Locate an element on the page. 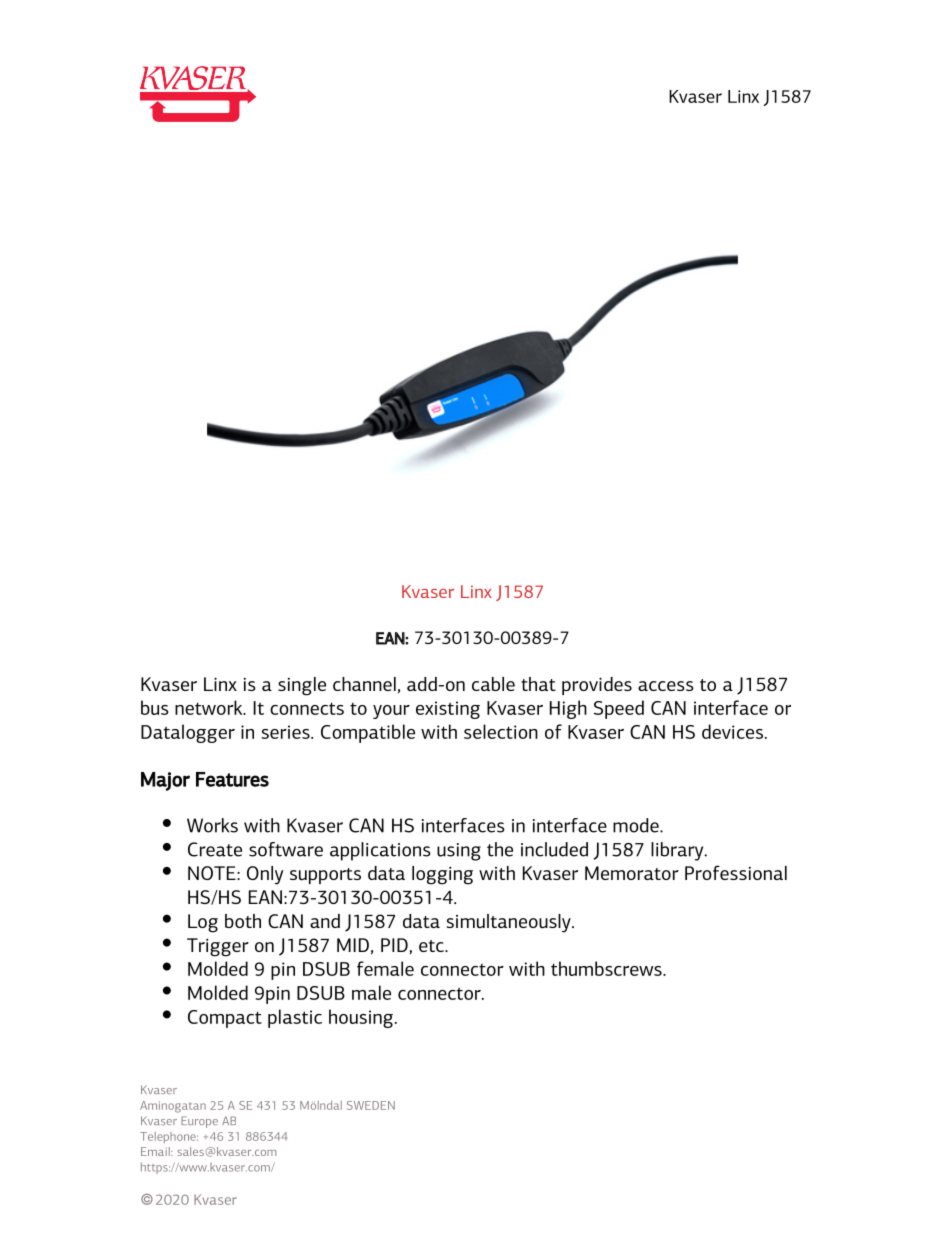 Image resolution: width=952 pixels, height=1233 pixels. thumbscrews is located at coordinates (607, 968).
